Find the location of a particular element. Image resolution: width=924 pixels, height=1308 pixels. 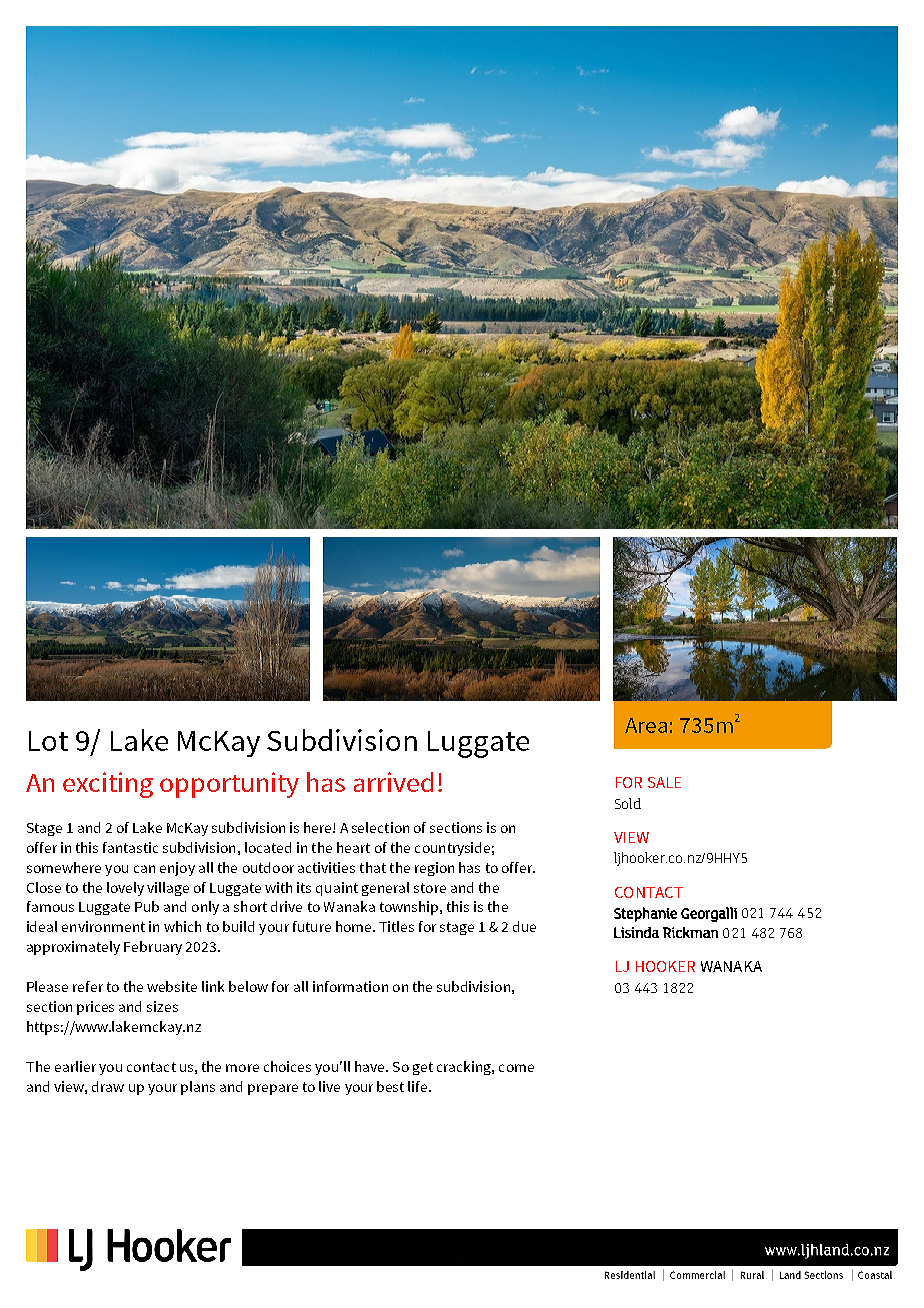

arrived is located at coordinates (393, 782).
